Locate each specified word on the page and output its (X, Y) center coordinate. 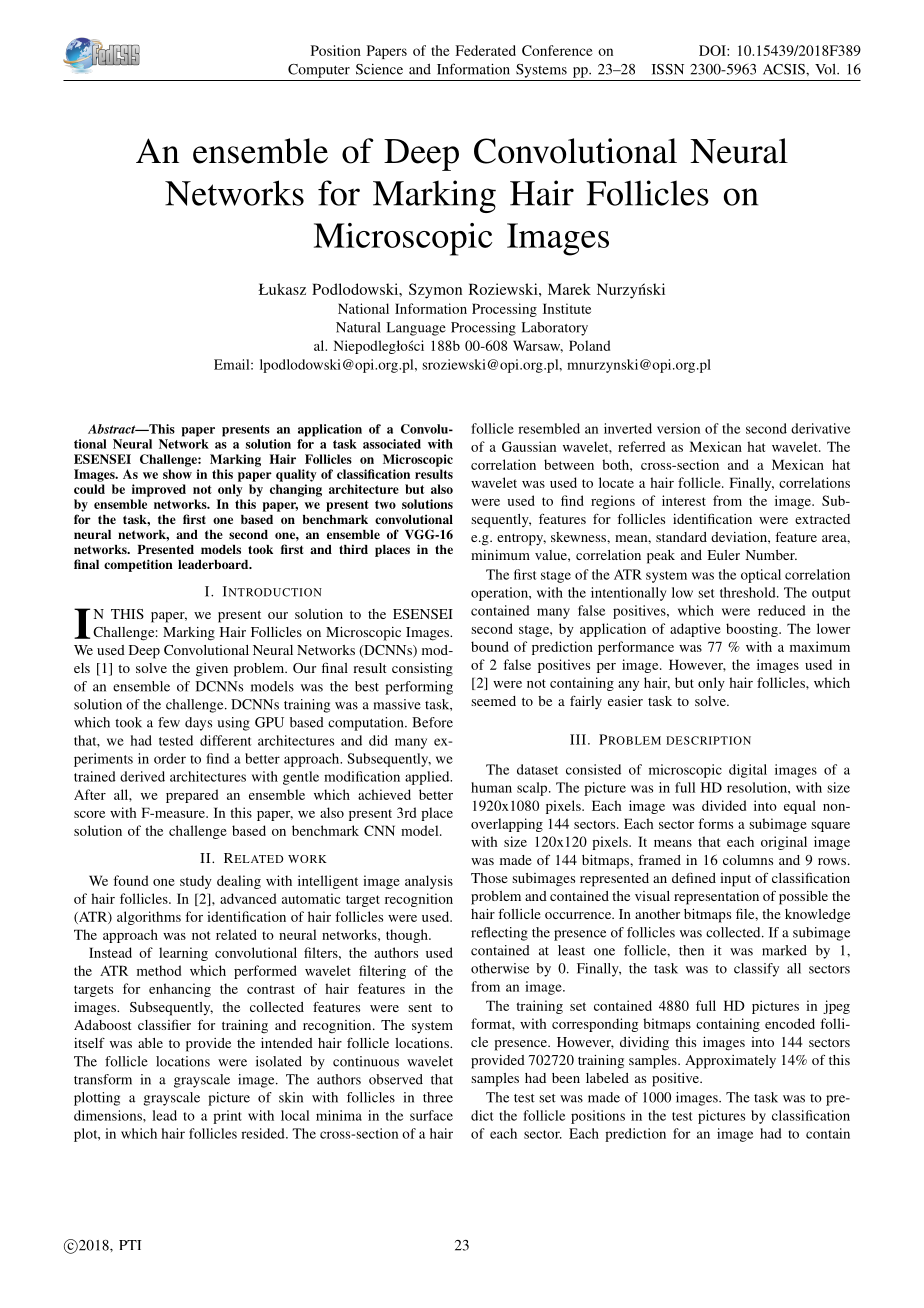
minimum (500, 555)
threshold (749, 592)
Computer (319, 71)
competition (138, 565)
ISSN (668, 69)
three (438, 1097)
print (227, 1117)
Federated (485, 50)
